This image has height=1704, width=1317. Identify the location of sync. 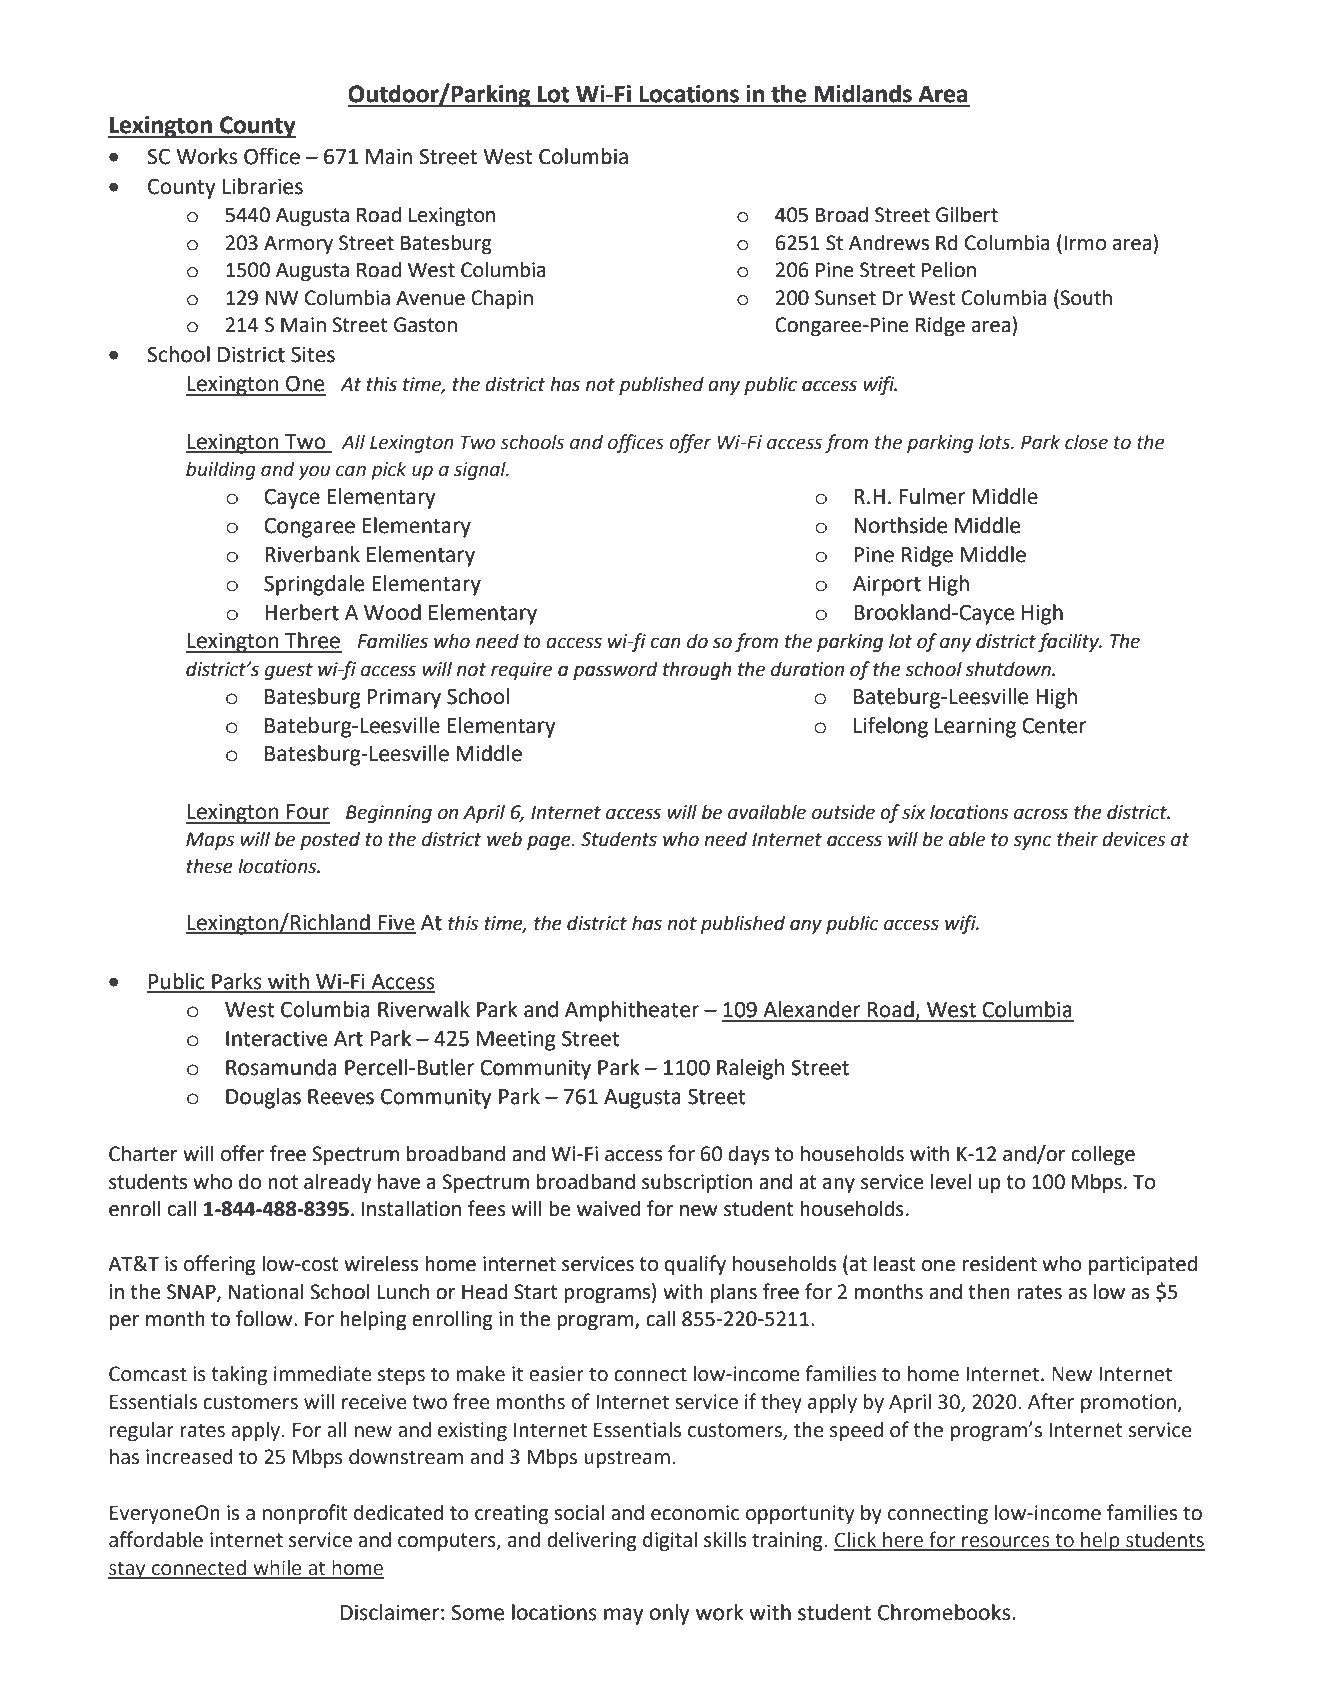
(1032, 842).
